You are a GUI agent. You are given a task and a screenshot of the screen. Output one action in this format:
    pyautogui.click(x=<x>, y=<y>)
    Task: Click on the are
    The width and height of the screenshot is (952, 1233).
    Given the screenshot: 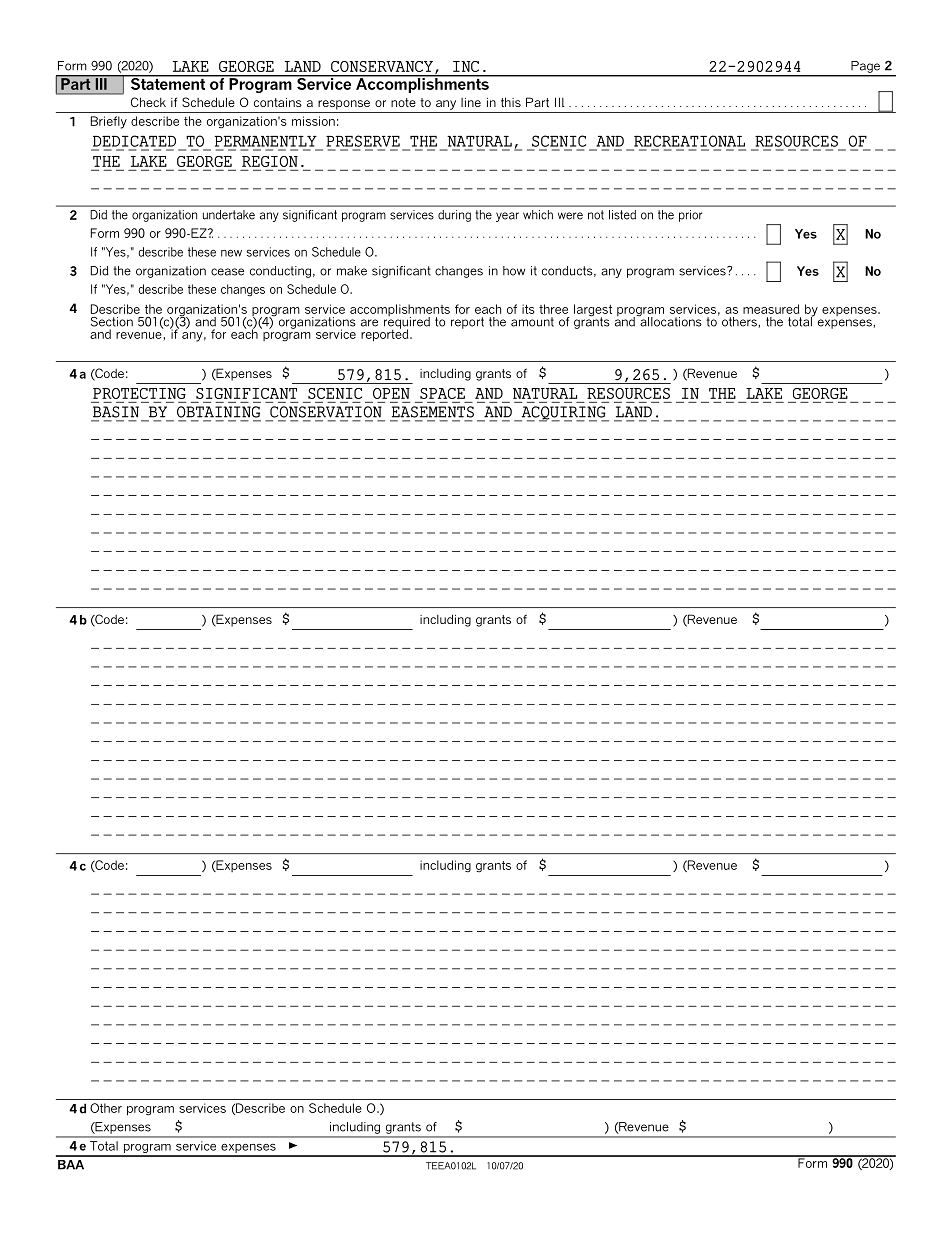 What is the action you would take?
    pyautogui.click(x=369, y=323)
